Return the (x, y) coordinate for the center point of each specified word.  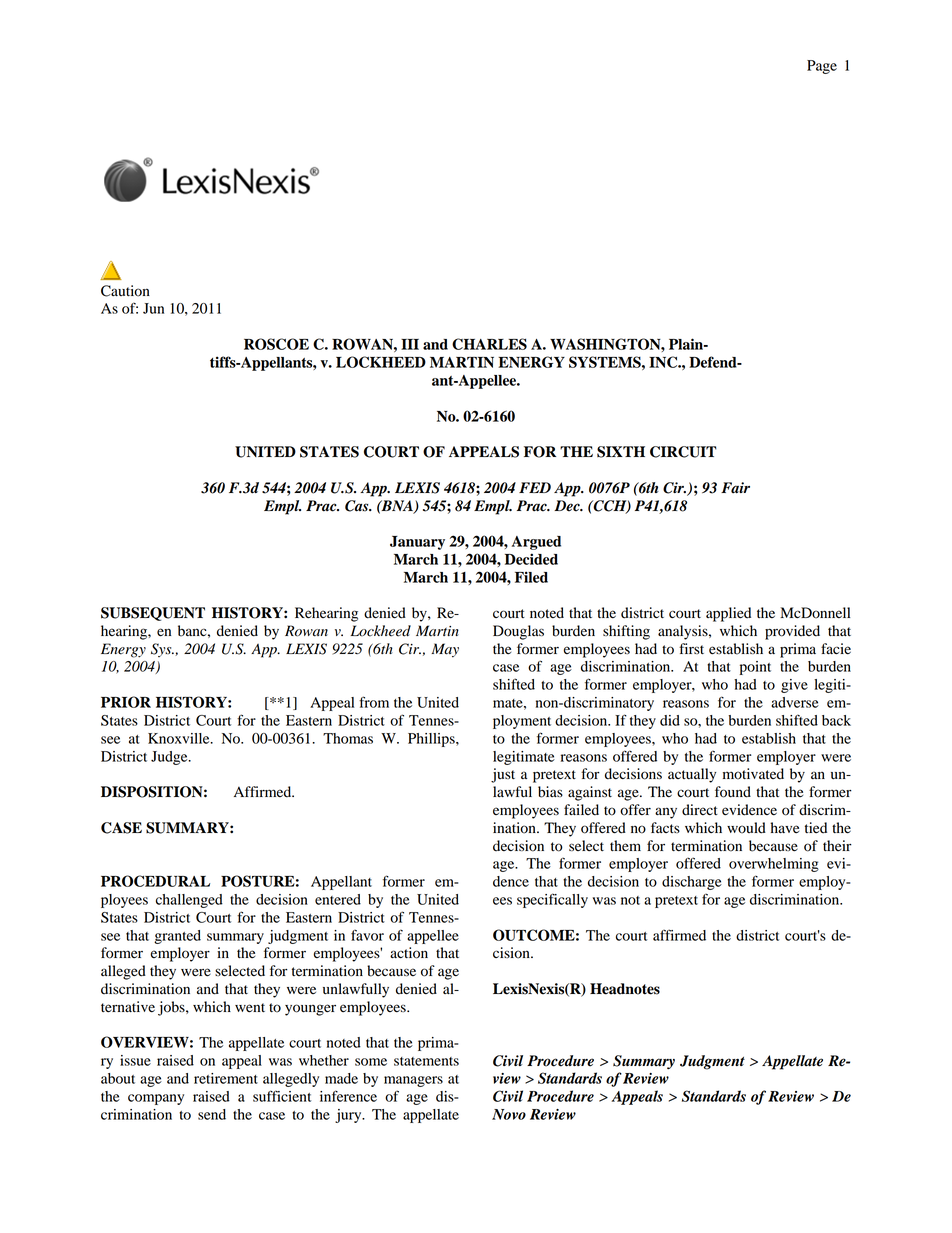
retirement (226, 1078)
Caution (125, 291)
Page (822, 67)
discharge (692, 883)
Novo (509, 1114)
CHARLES (489, 344)
